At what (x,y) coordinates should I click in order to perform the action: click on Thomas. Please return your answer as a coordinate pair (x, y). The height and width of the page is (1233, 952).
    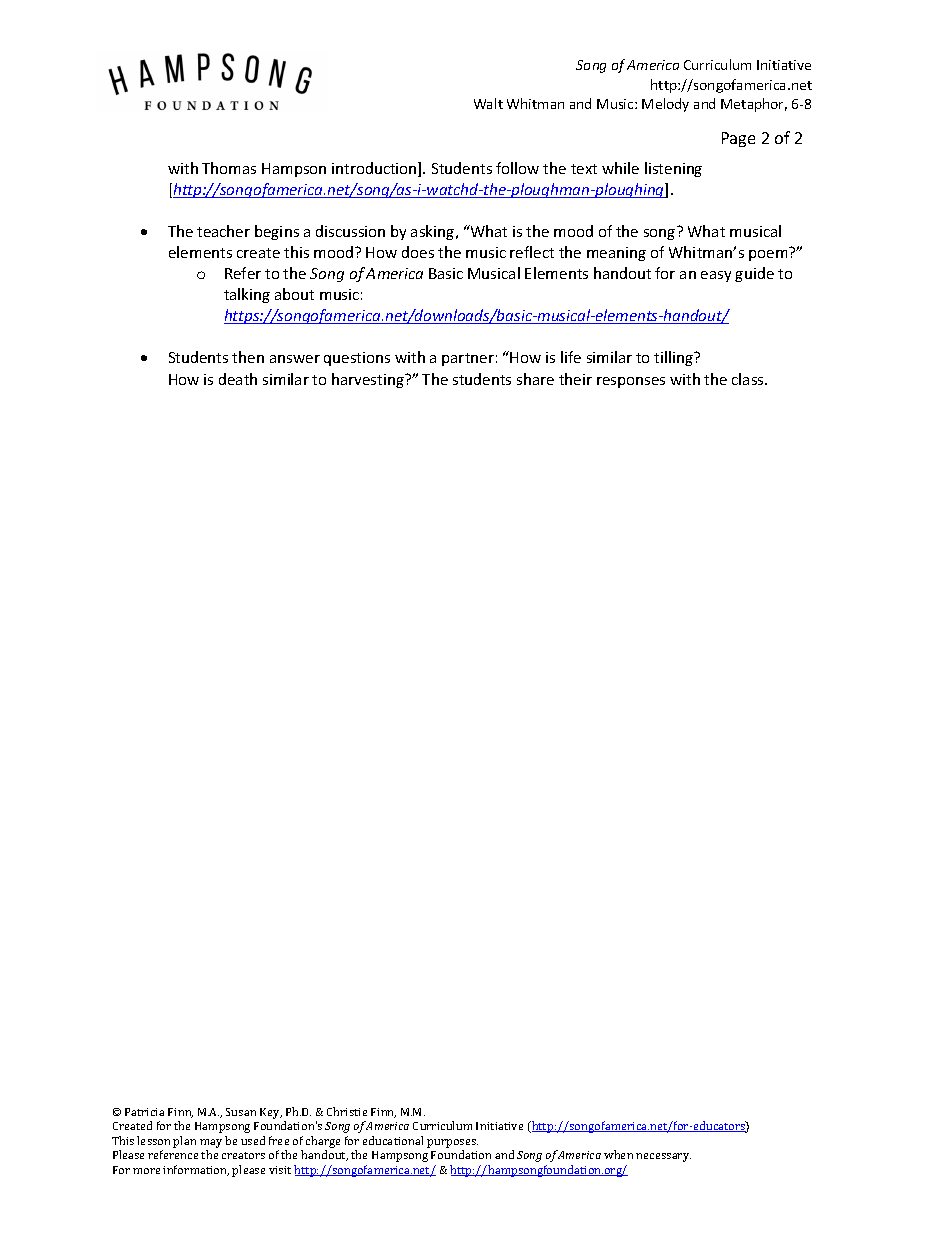
    Looking at the image, I should click on (229, 168).
